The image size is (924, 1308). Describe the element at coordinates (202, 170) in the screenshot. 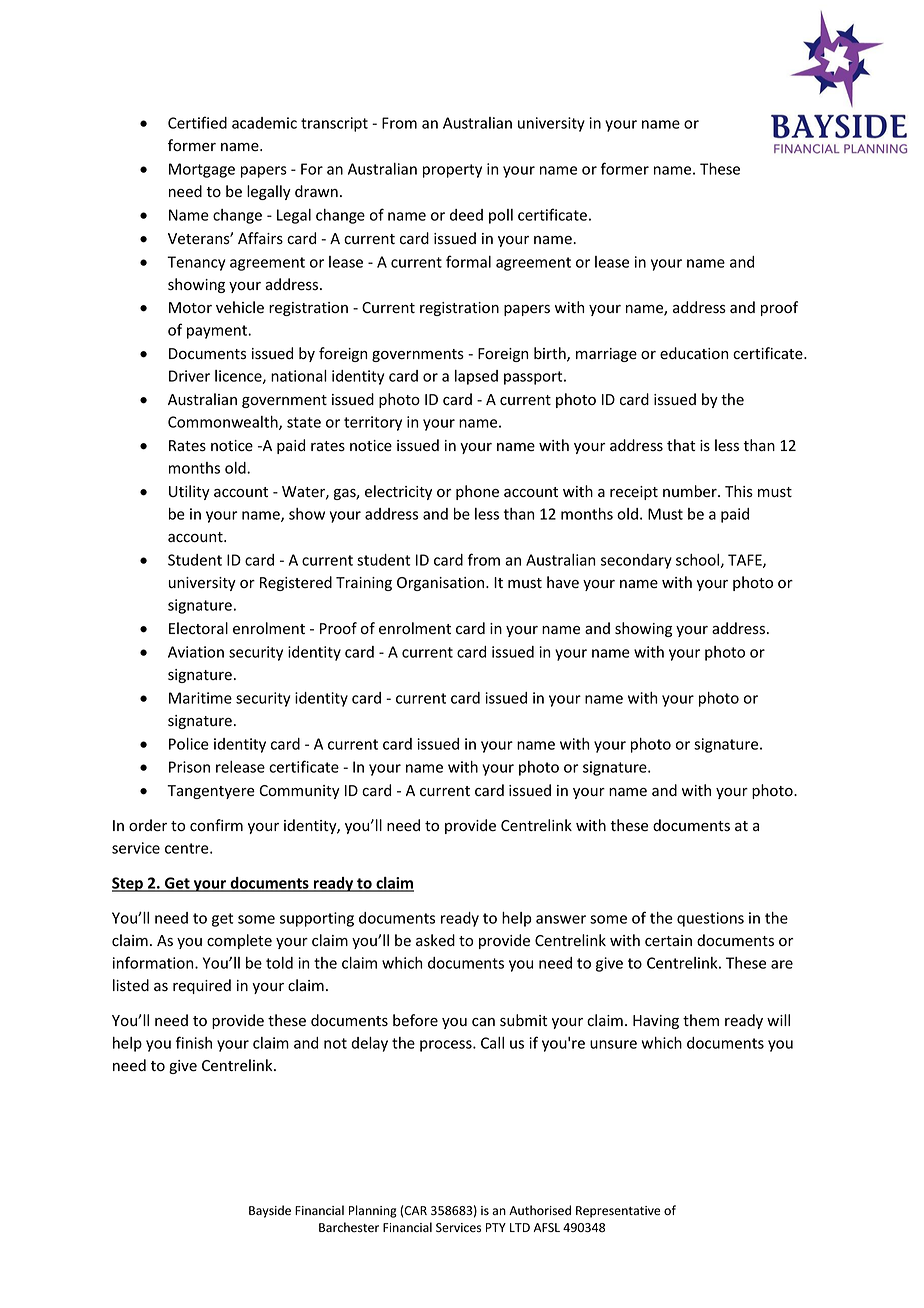

I see `Mortgage` at that location.
